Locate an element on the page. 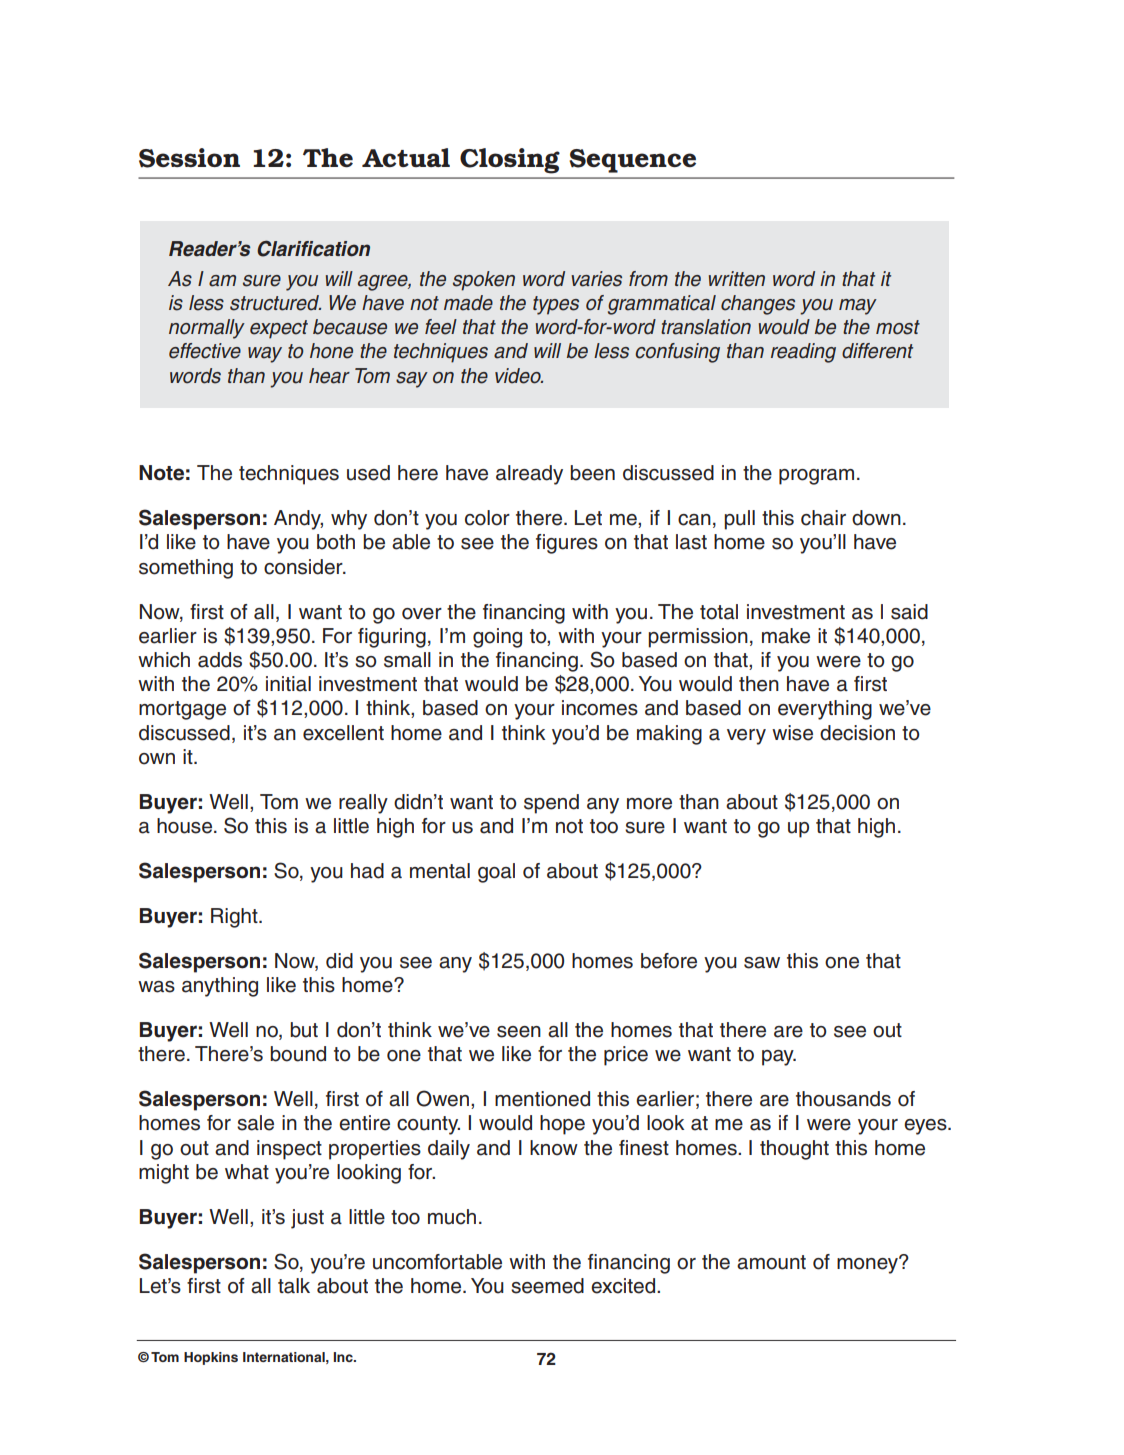 Image resolution: width=1124 pixels, height=1455 pixels. money is located at coordinates (868, 1265).
